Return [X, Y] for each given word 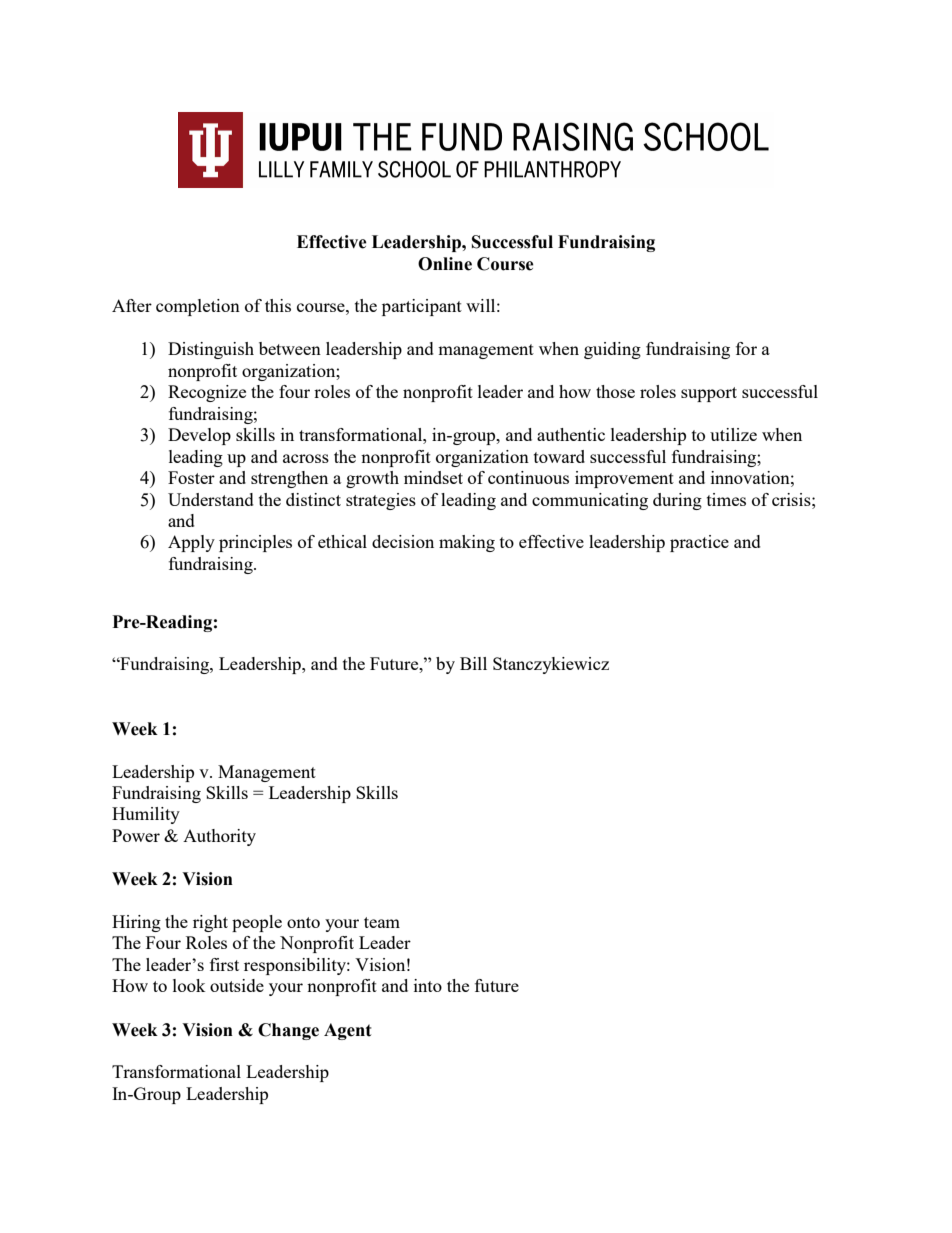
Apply [191, 543]
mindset [433, 477]
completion [198, 307]
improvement [624, 479]
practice [699, 543]
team [382, 922]
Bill [473, 663]
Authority [219, 837]
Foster [191, 477]
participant [422, 307]
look [189, 985]
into [428, 985]
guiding [612, 350]
